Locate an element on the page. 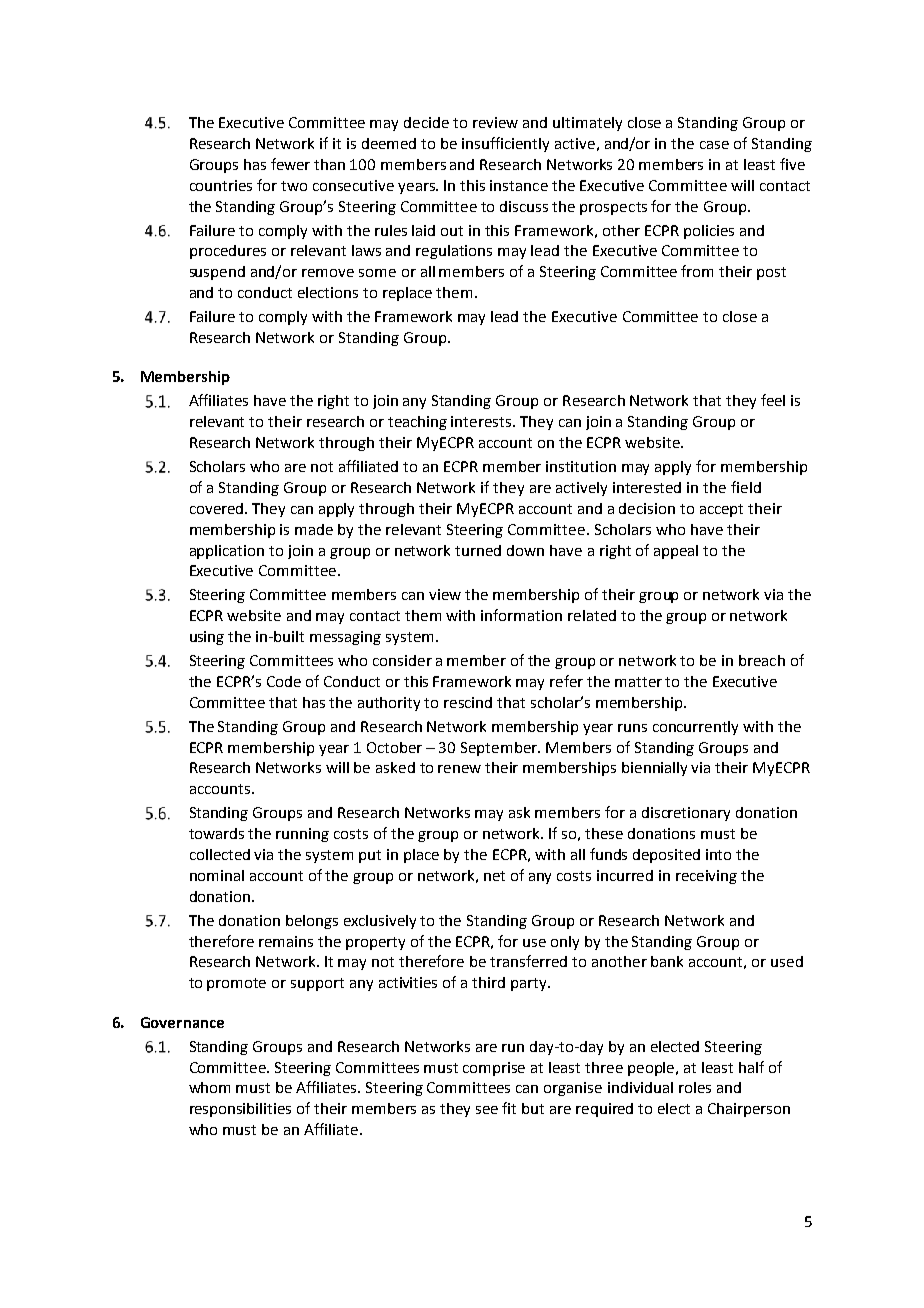 The image size is (924, 1308). insufficiently is located at coordinates (505, 144).
